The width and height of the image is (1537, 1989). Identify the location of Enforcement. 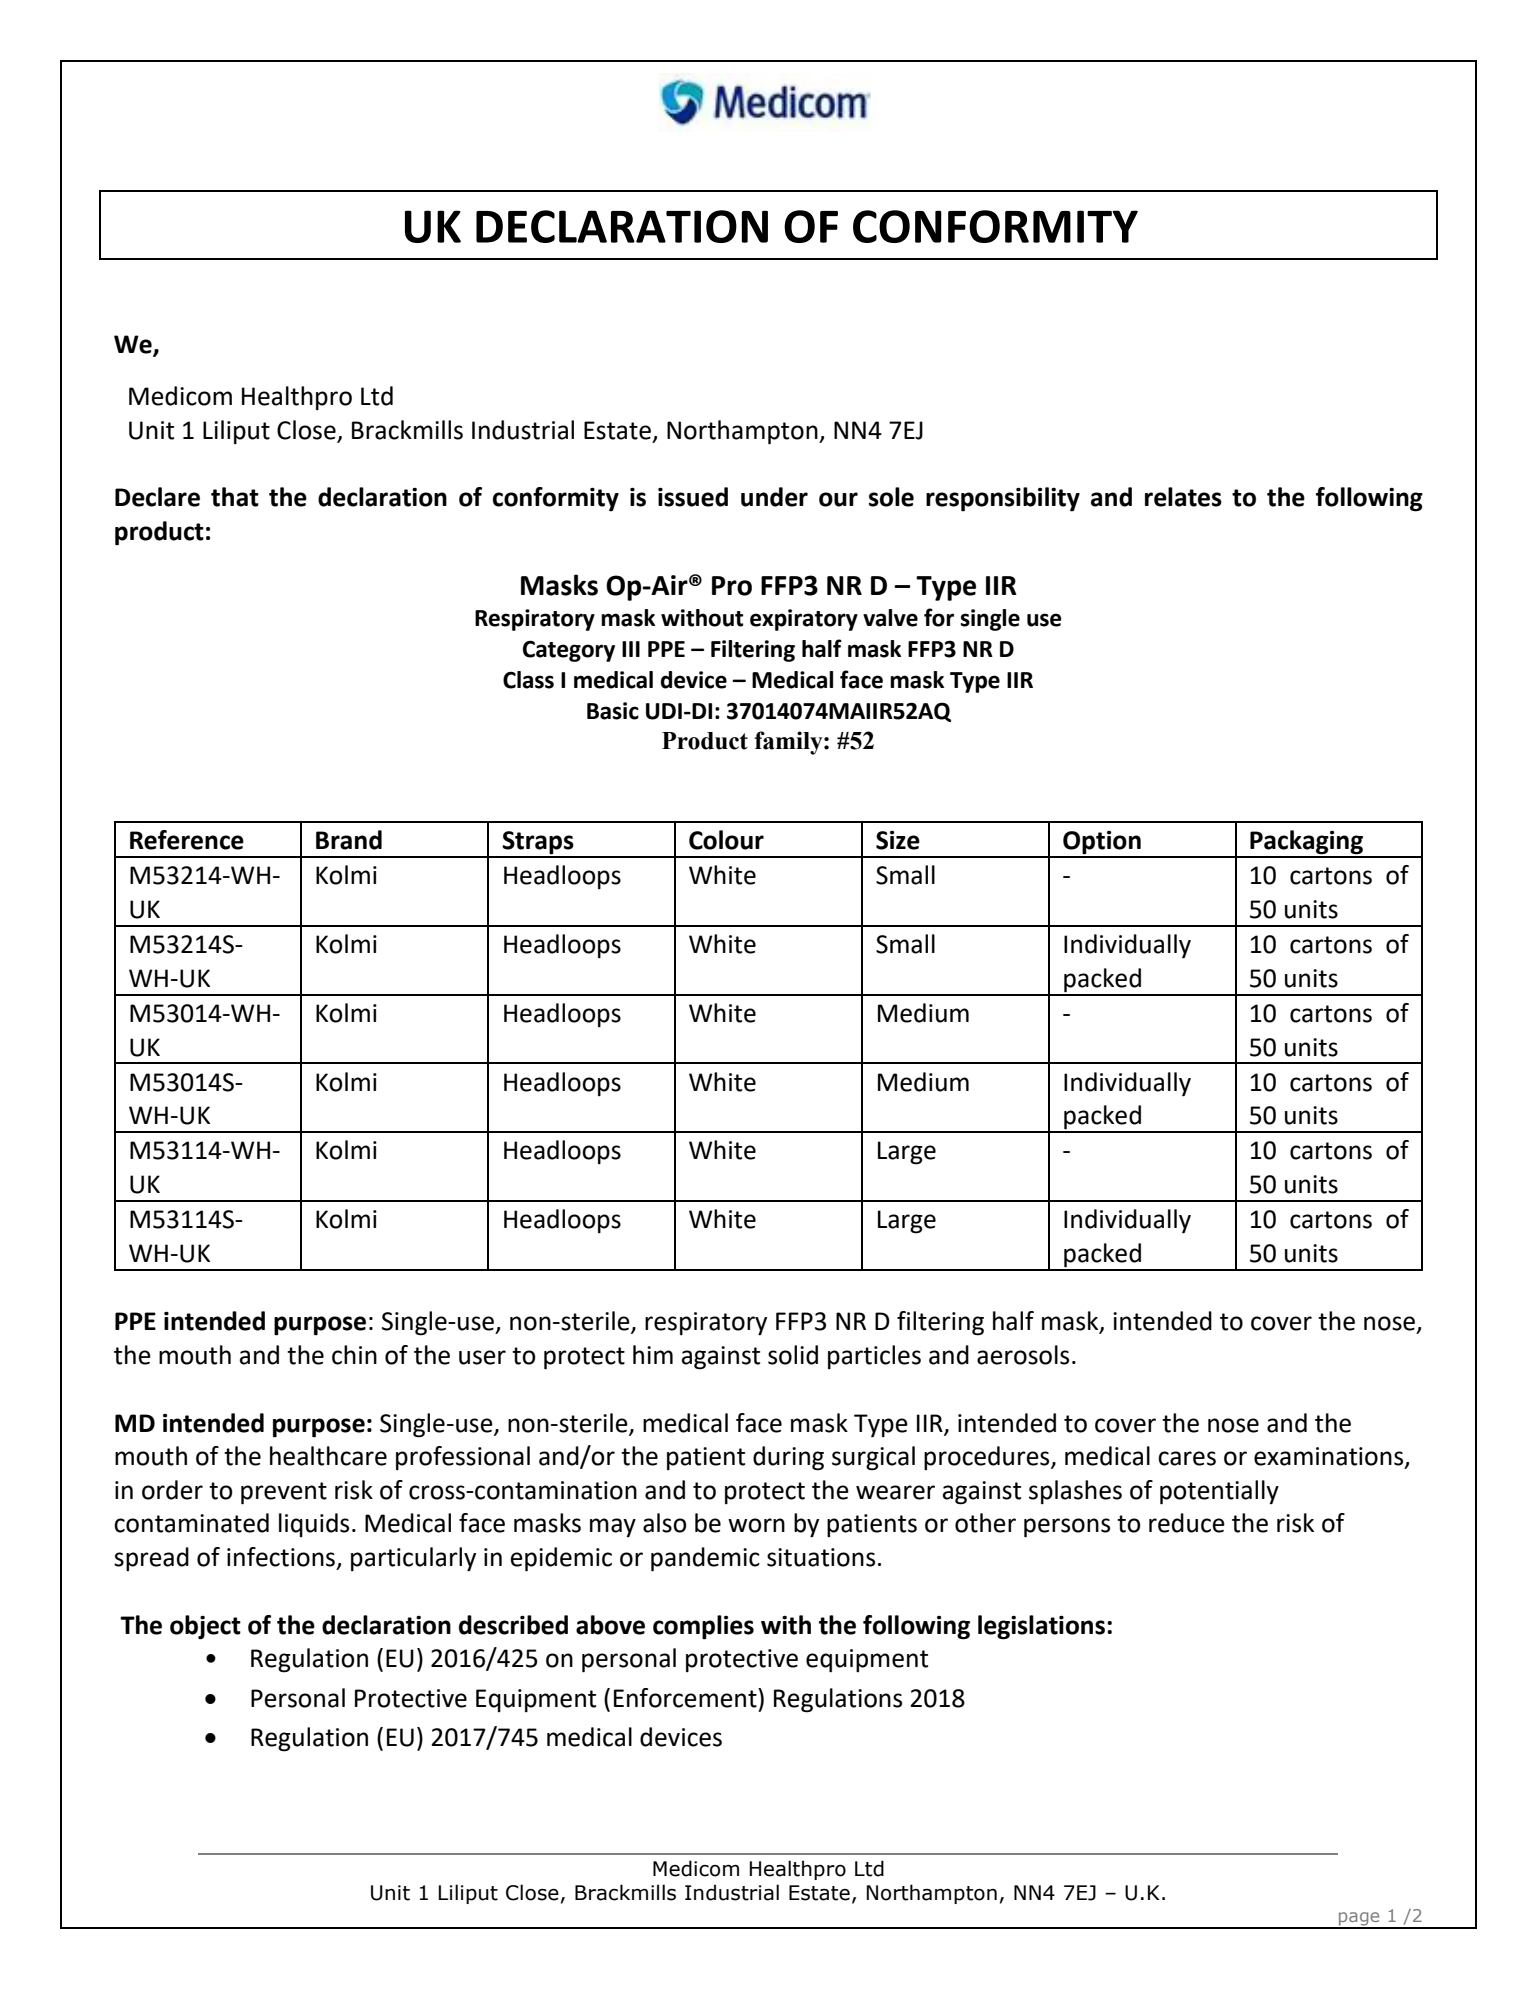
(686, 1698).
